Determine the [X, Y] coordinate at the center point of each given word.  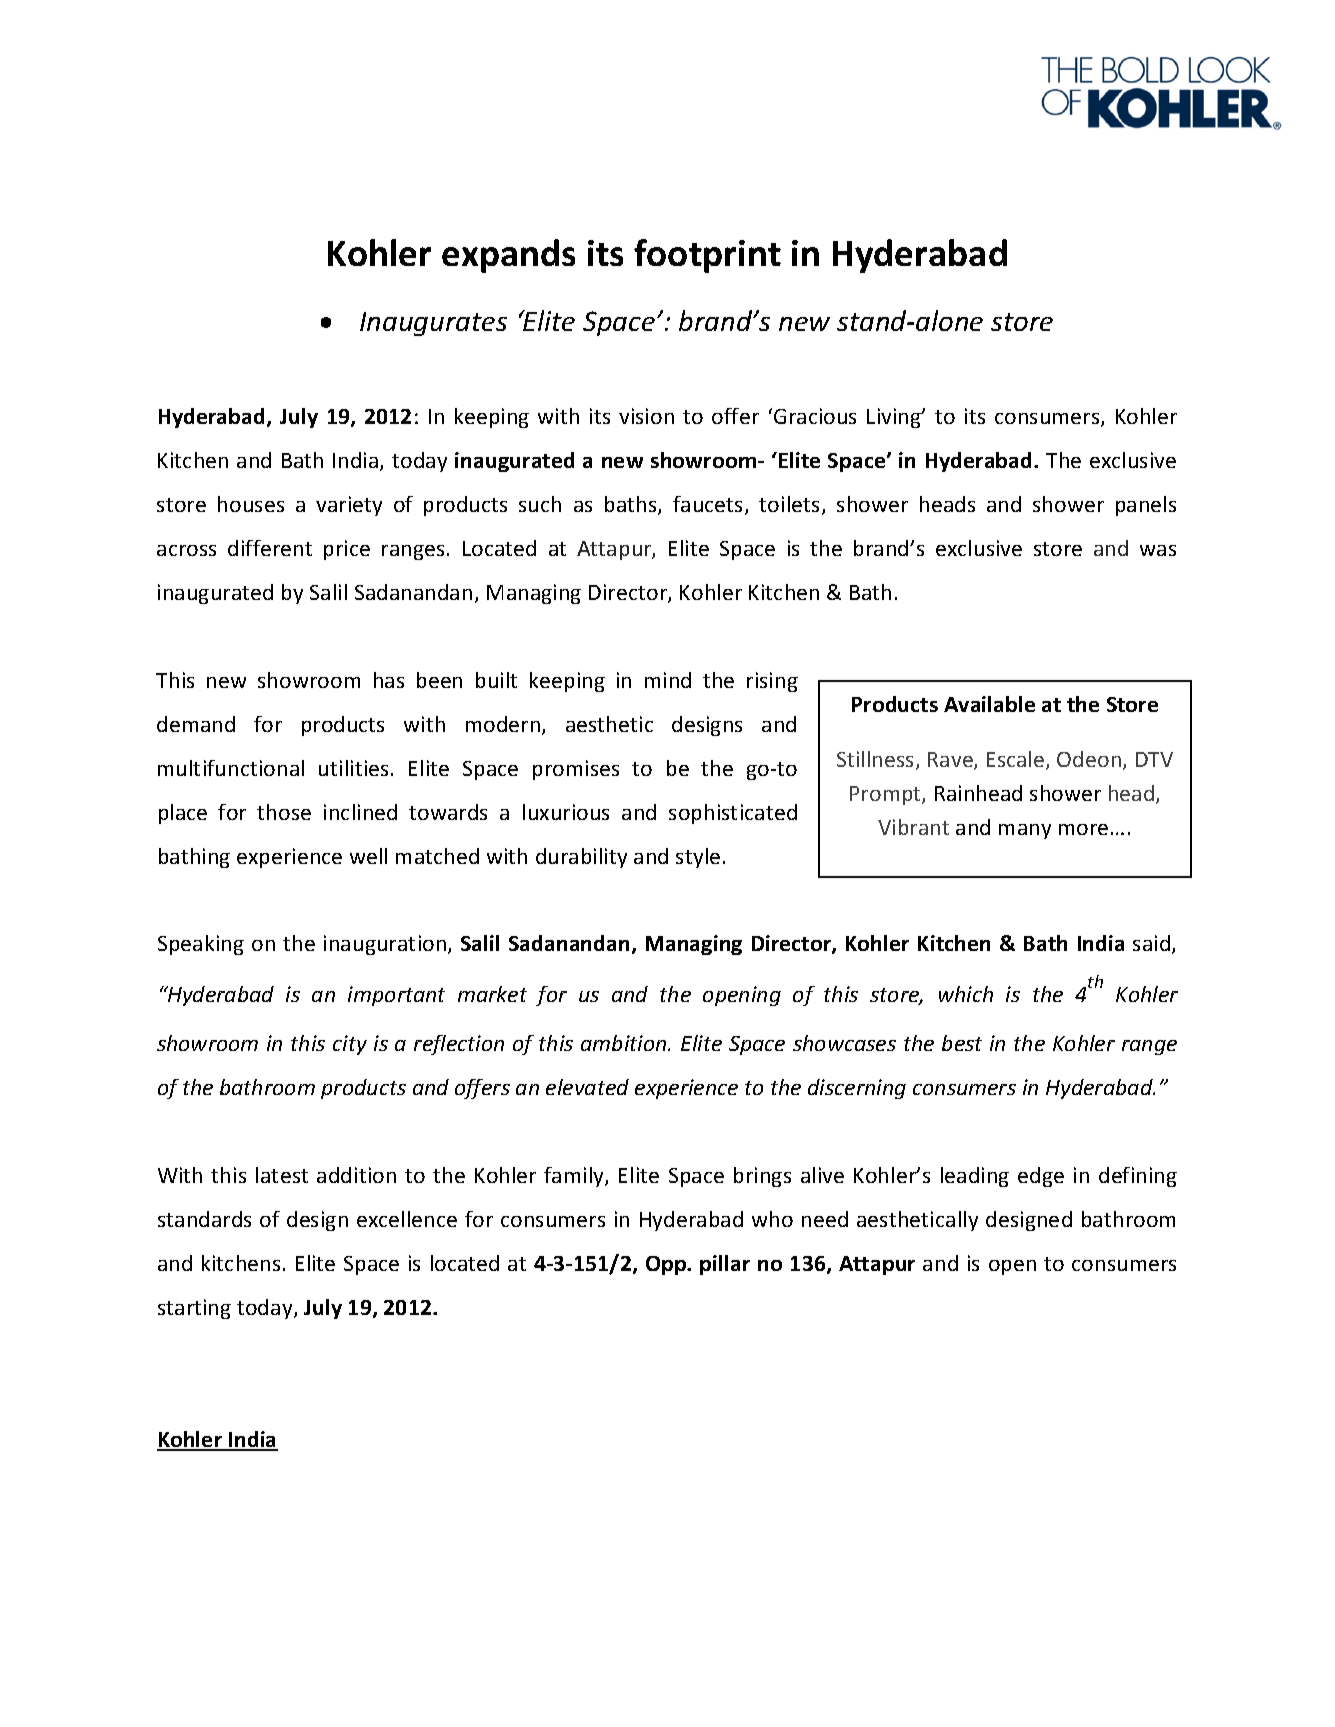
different [270, 548]
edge [1041, 1177]
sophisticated [733, 814]
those [284, 812]
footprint [707, 256]
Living [895, 418]
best [962, 1043]
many [1025, 831]
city [350, 1045]
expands [508, 256]
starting [194, 1309]
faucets [709, 505]
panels [1146, 506]
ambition [625, 1043]
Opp [667, 1265]
